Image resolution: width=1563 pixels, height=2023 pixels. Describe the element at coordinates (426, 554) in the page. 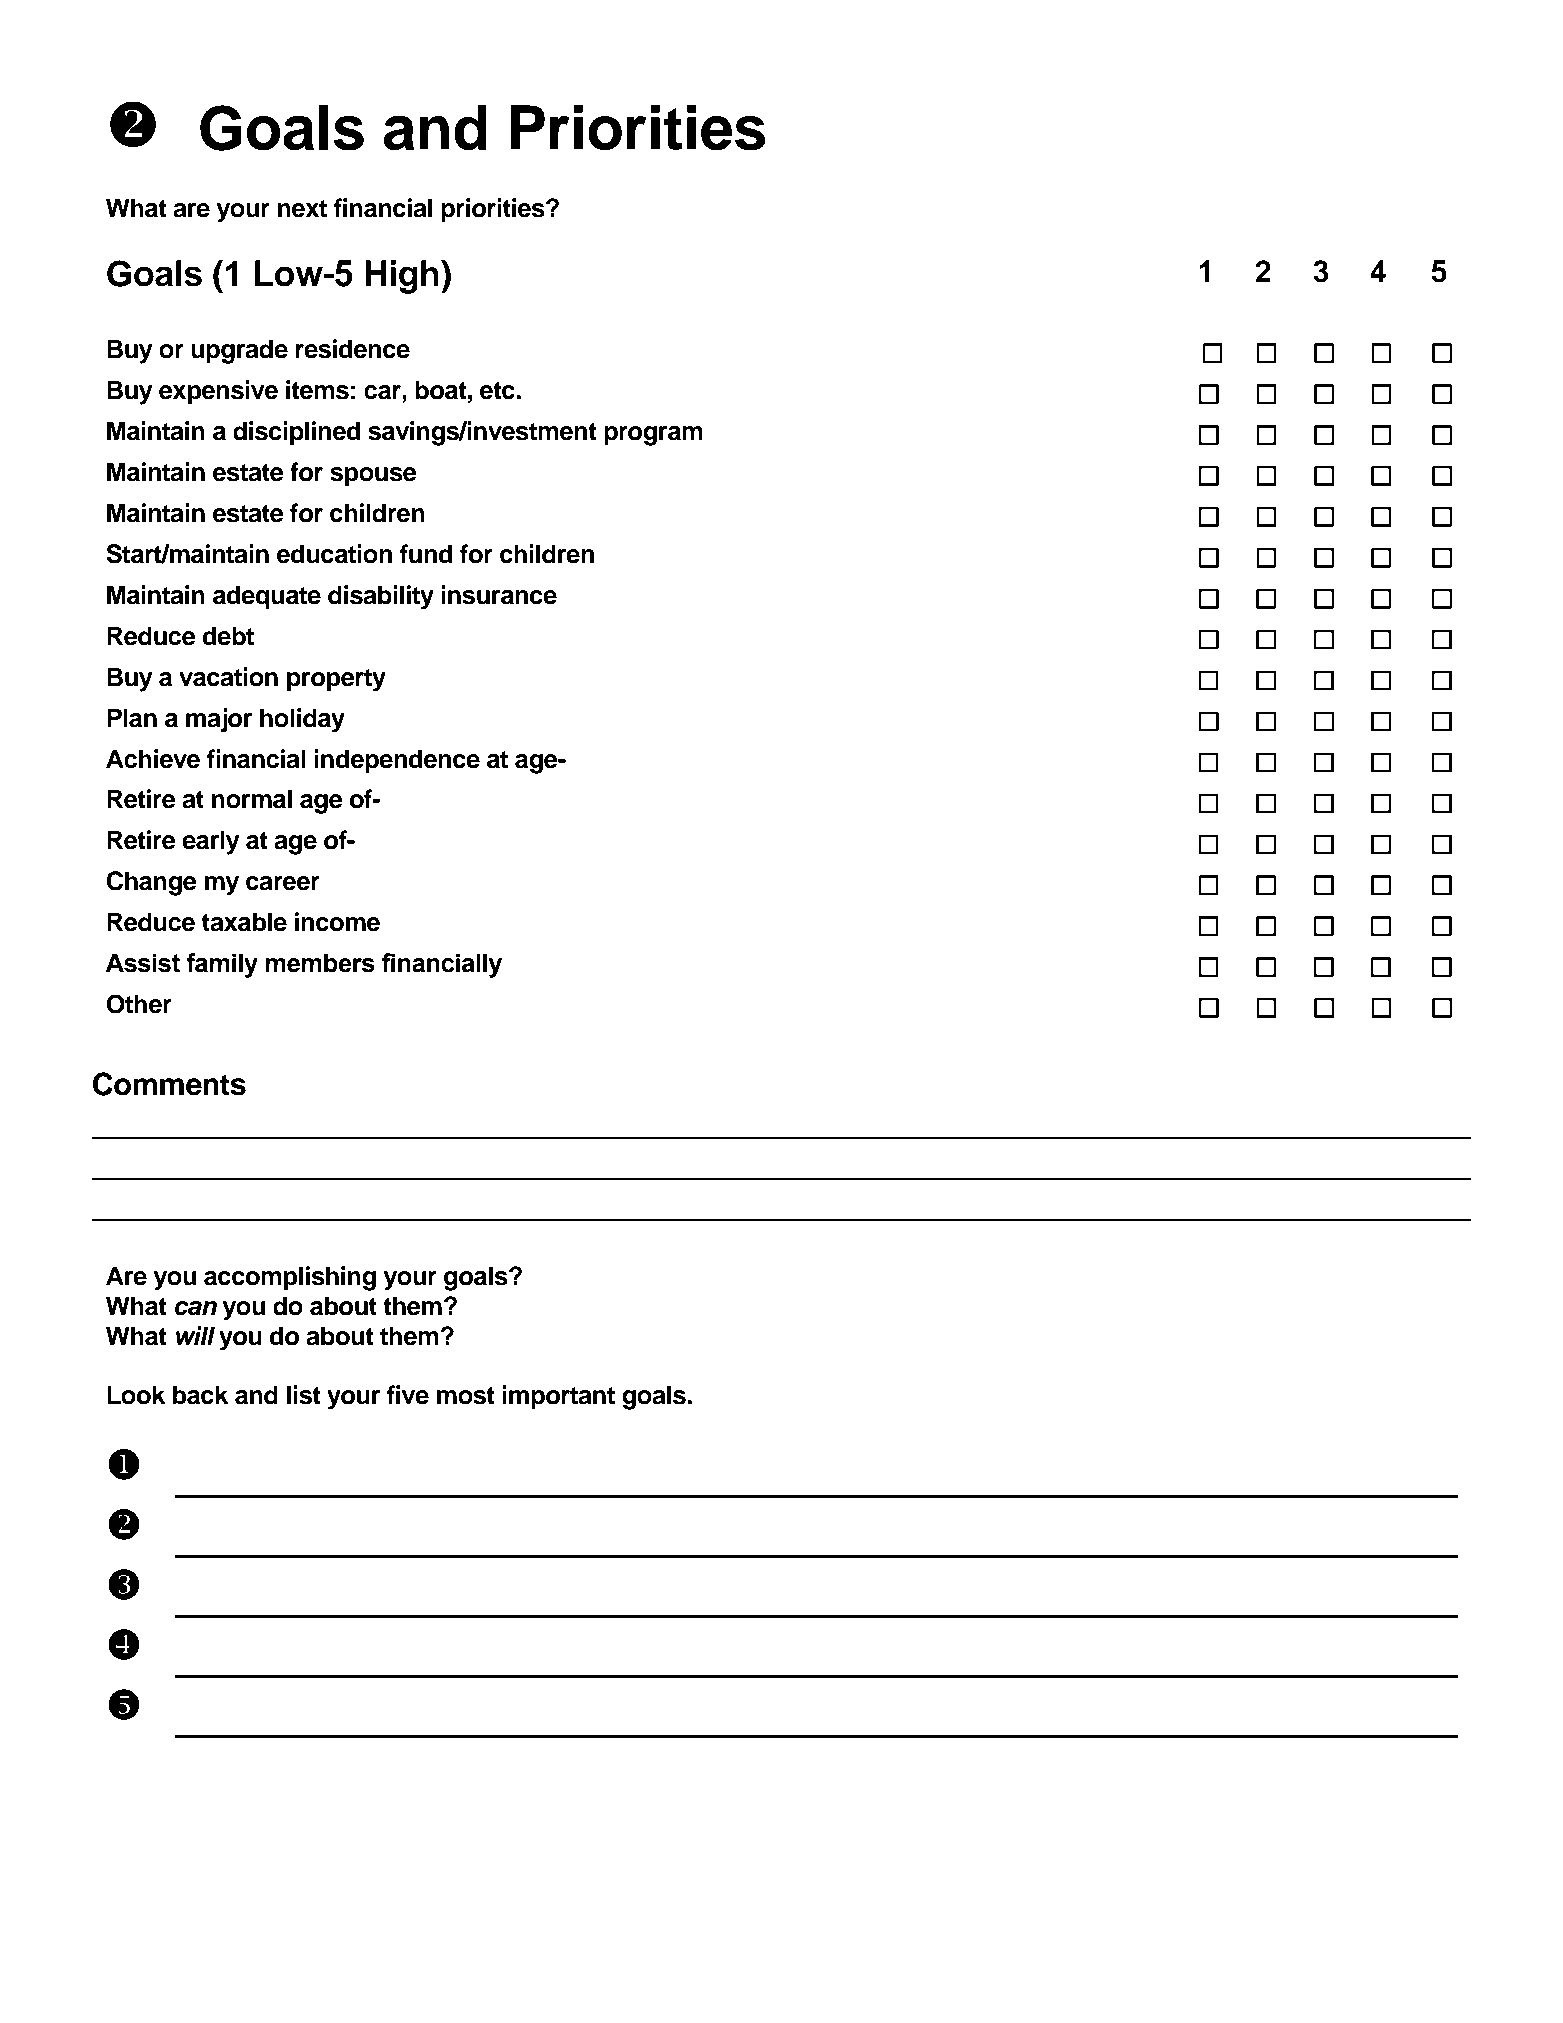

I see `fund` at that location.
